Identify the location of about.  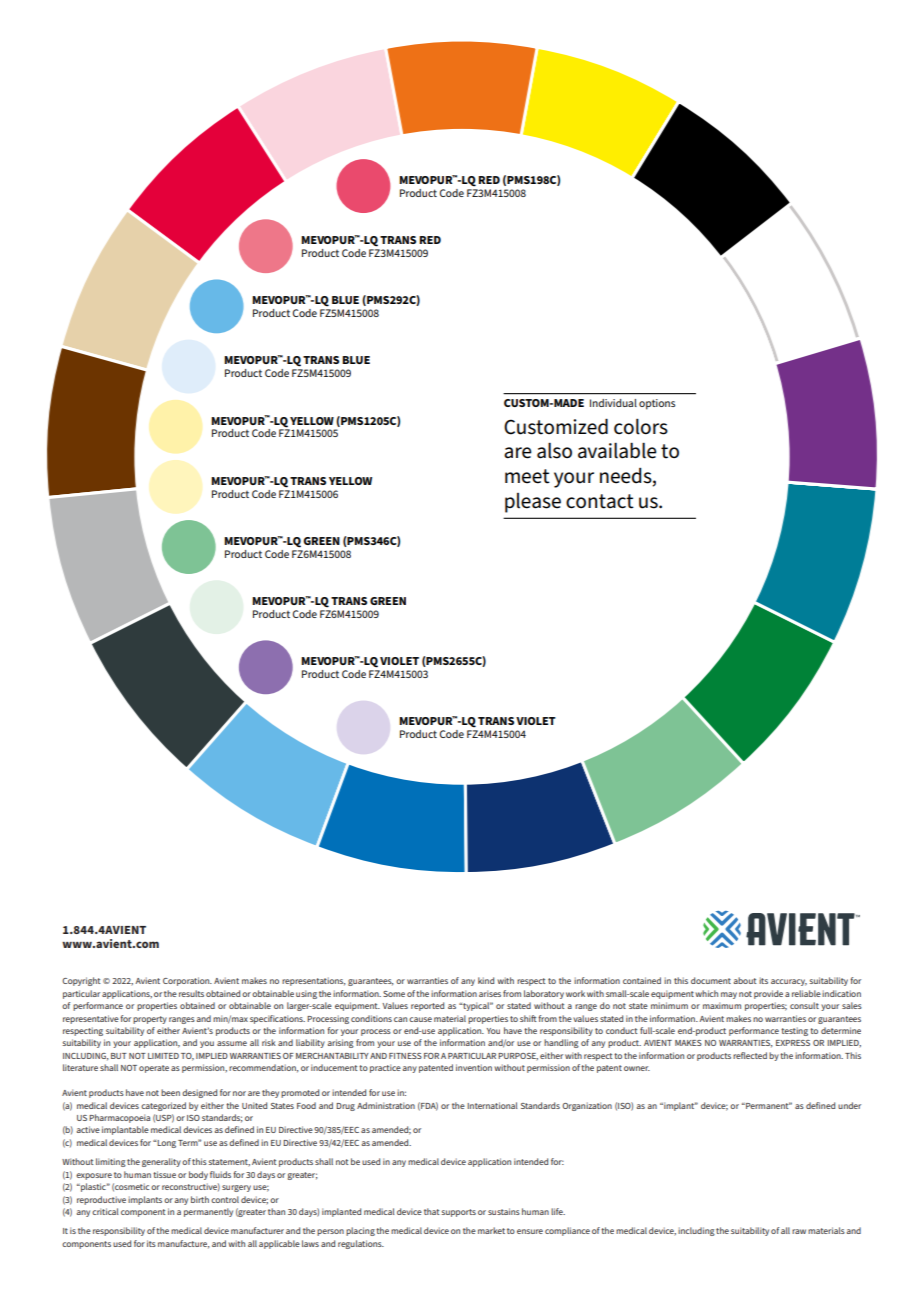
(745, 980).
